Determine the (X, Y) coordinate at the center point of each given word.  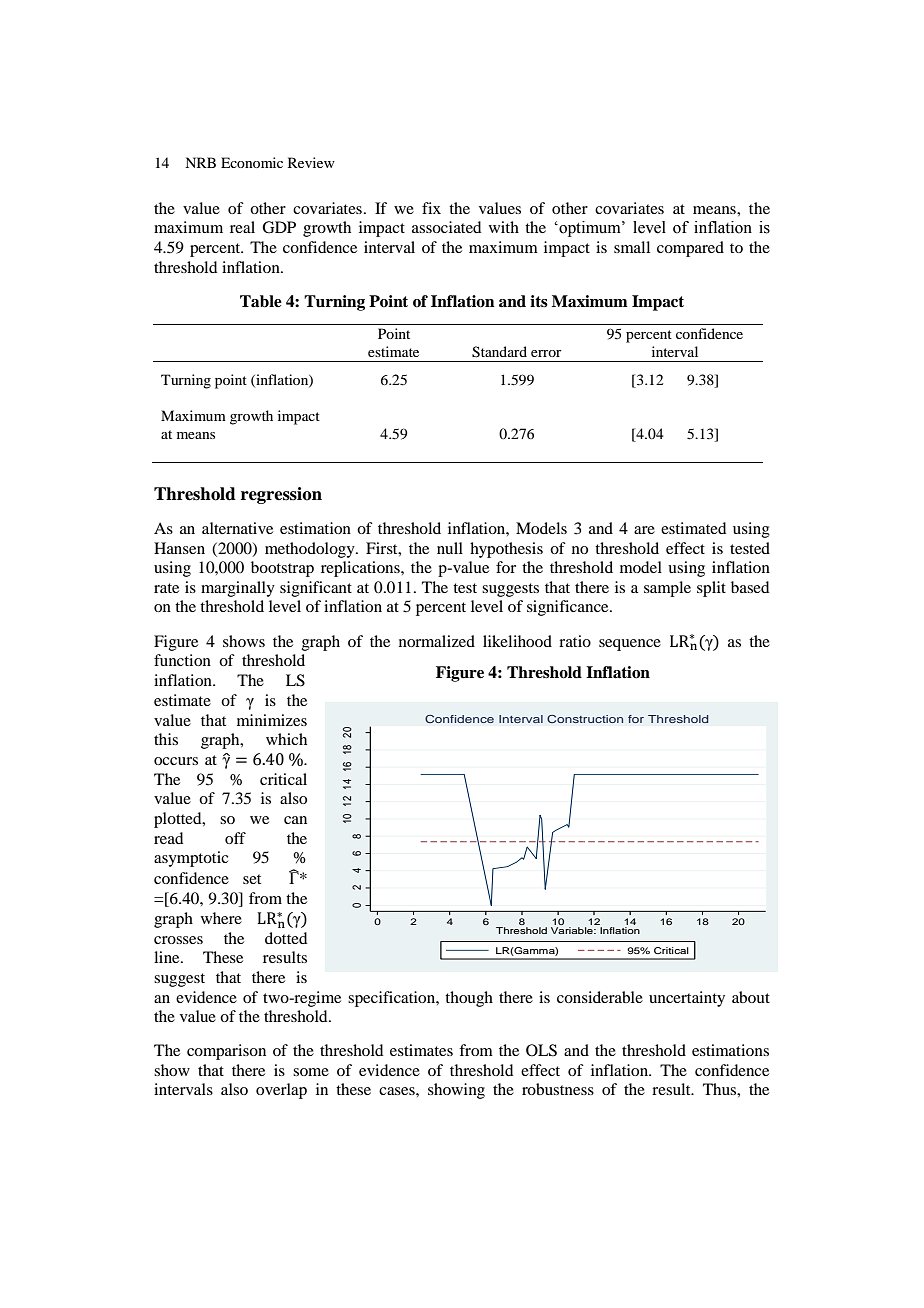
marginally (238, 589)
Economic (252, 162)
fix (431, 208)
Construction (585, 719)
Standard (499, 352)
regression (281, 495)
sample (667, 589)
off (235, 838)
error (546, 353)
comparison (226, 1052)
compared (690, 249)
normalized (437, 641)
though (469, 999)
